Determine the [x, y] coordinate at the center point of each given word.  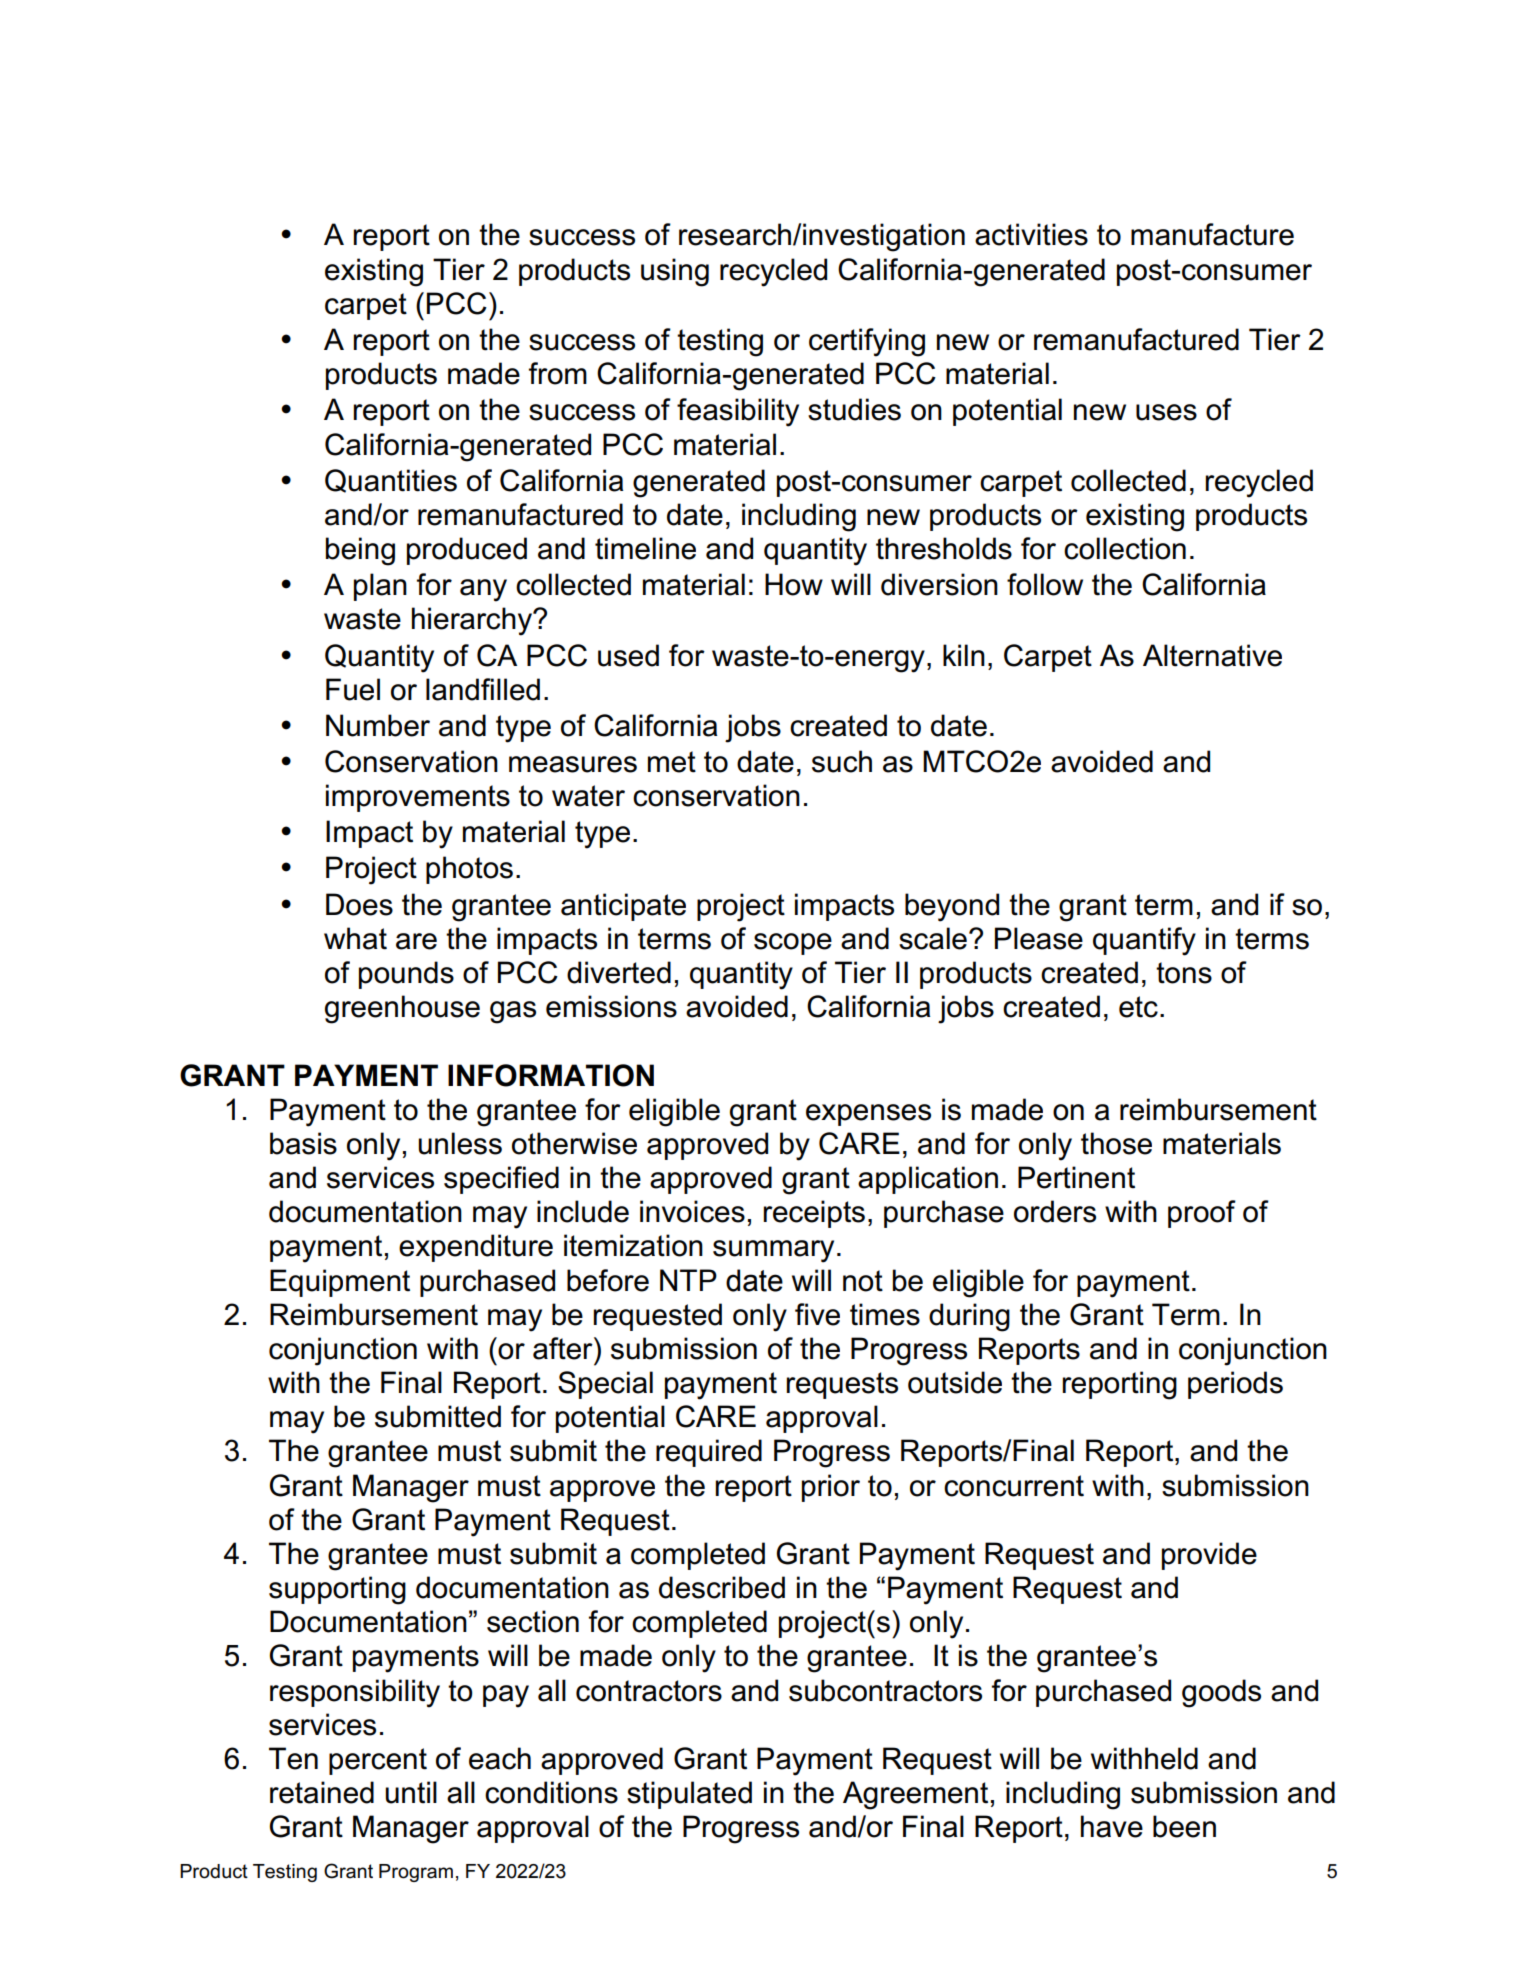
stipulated [689, 1795]
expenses [868, 1115]
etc [1138, 1007]
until [411, 1792]
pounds [406, 975]
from [558, 373]
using [675, 272]
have [1112, 1826]
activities [1031, 234]
